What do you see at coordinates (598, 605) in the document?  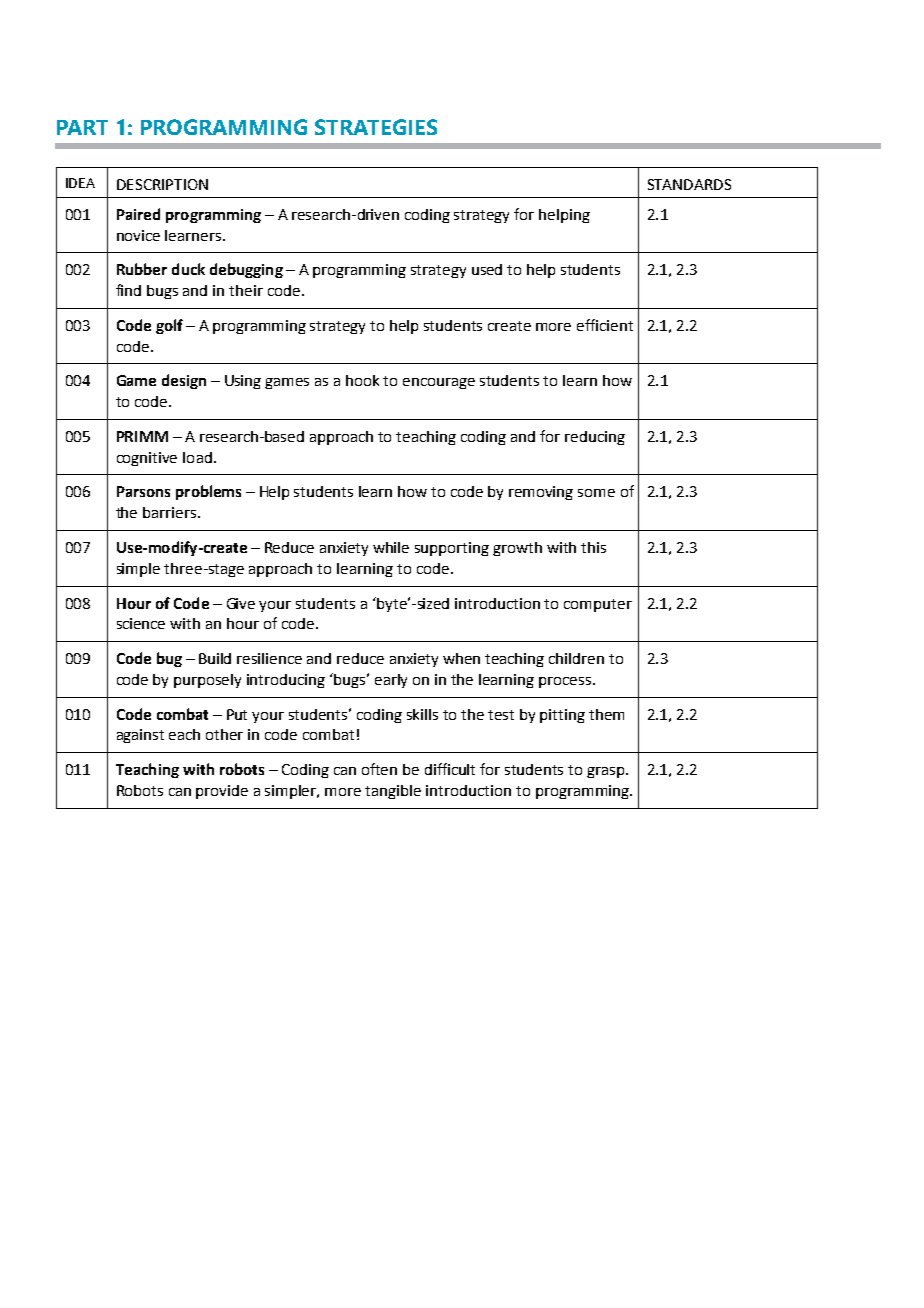 I see `computer` at bounding box center [598, 605].
